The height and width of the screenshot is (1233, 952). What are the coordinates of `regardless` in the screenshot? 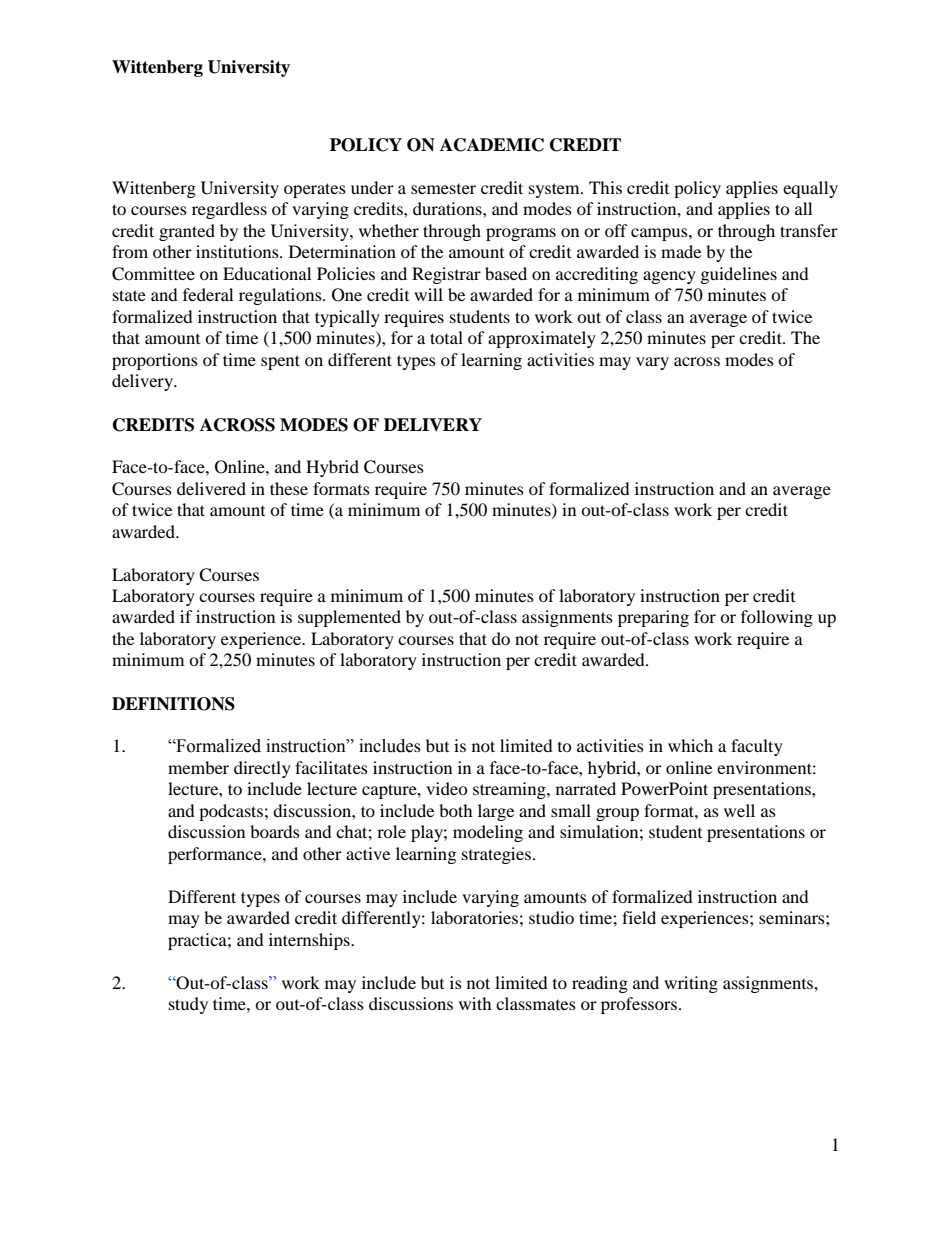 It's located at (229, 210).
